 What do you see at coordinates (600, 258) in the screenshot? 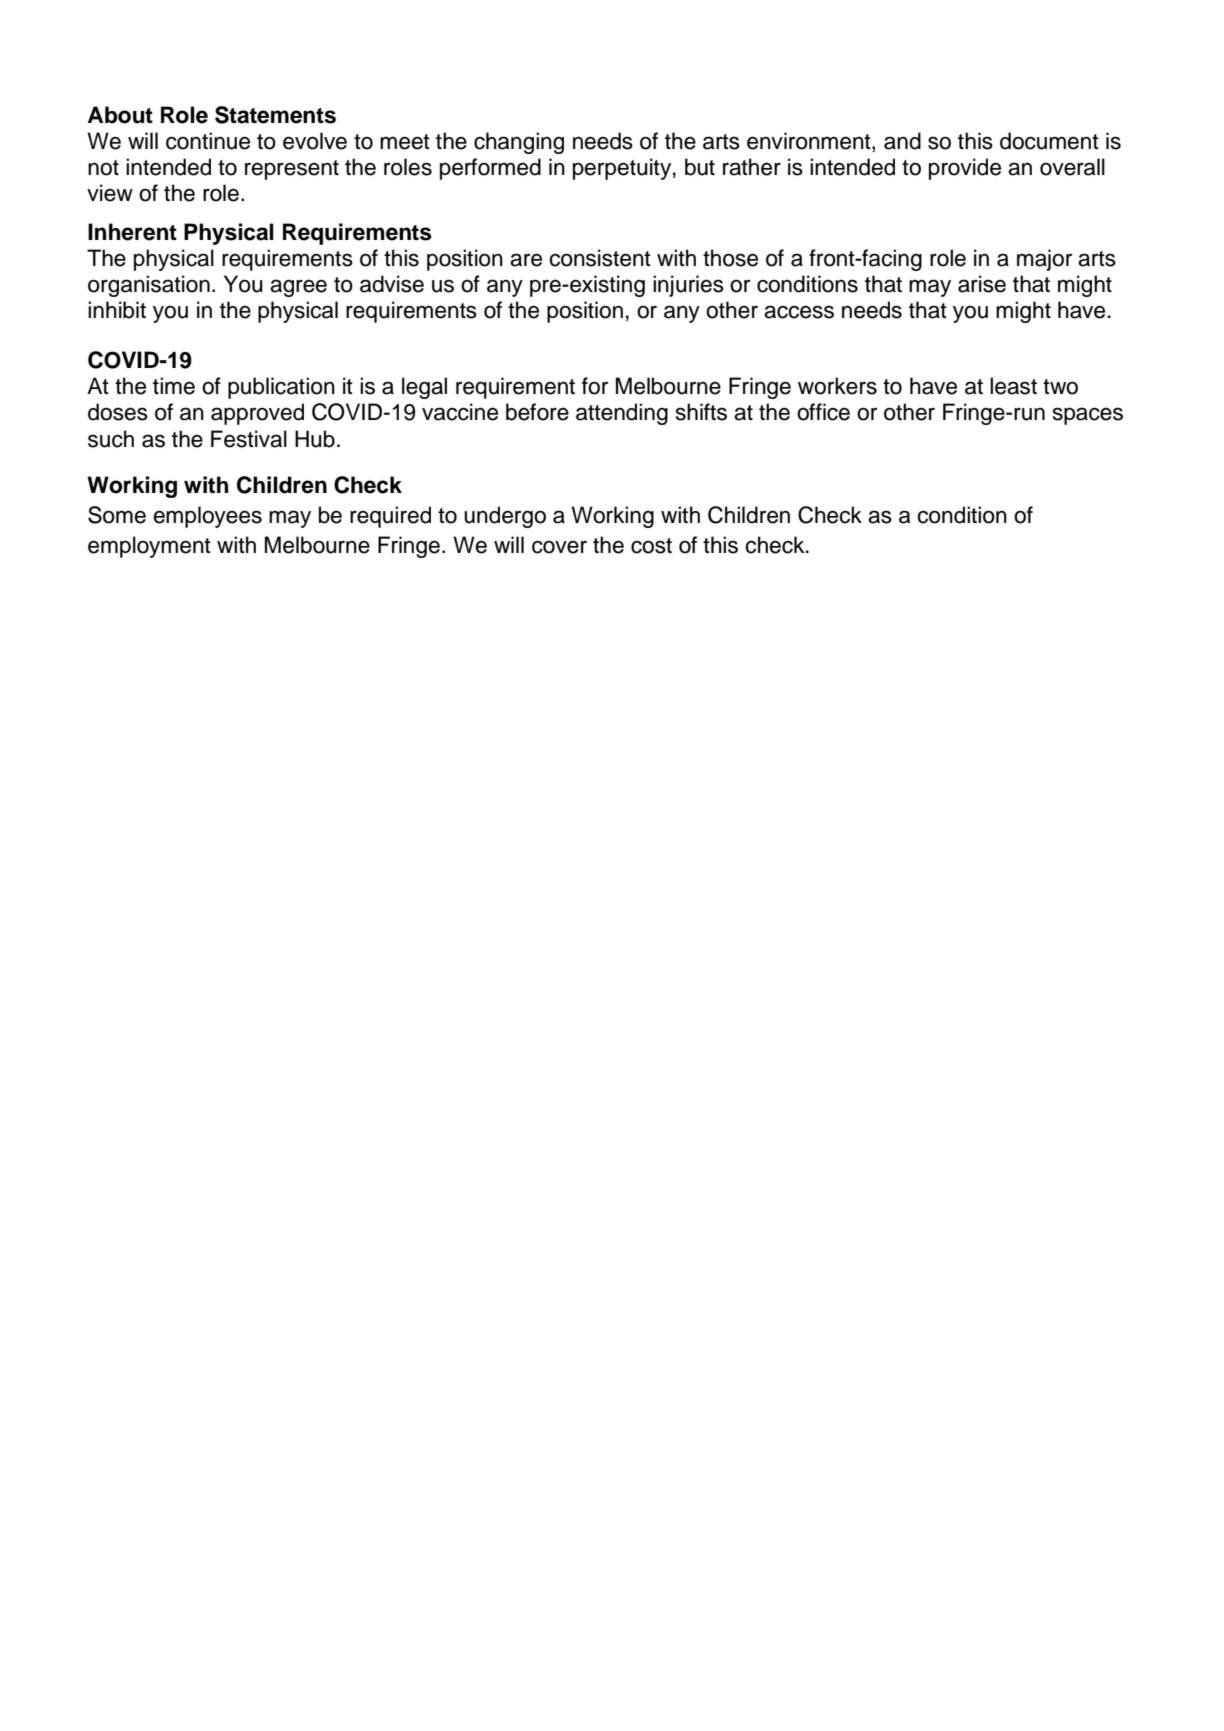
I see `consistent` at bounding box center [600, 258].
